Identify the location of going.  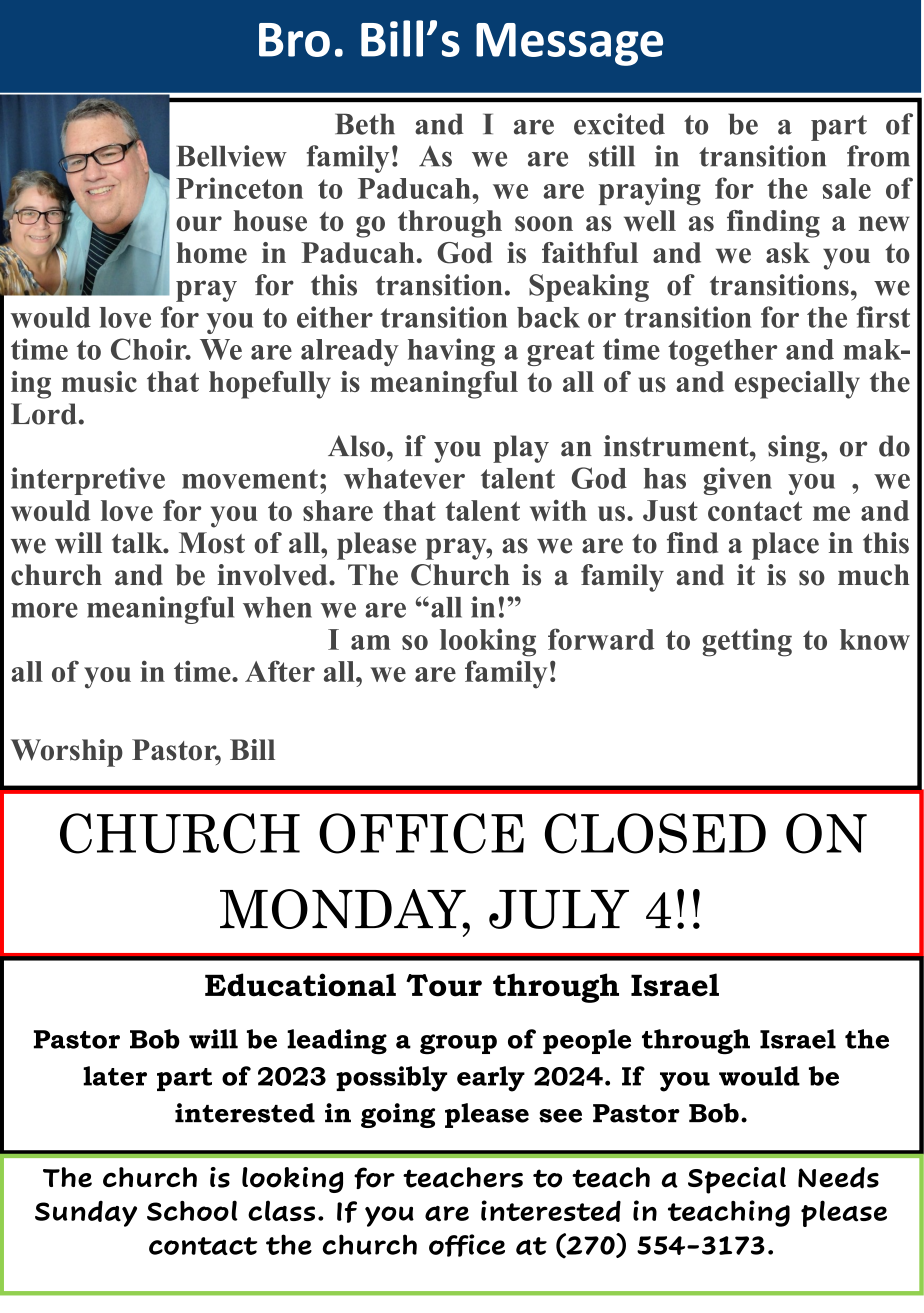
(398, 1115).
